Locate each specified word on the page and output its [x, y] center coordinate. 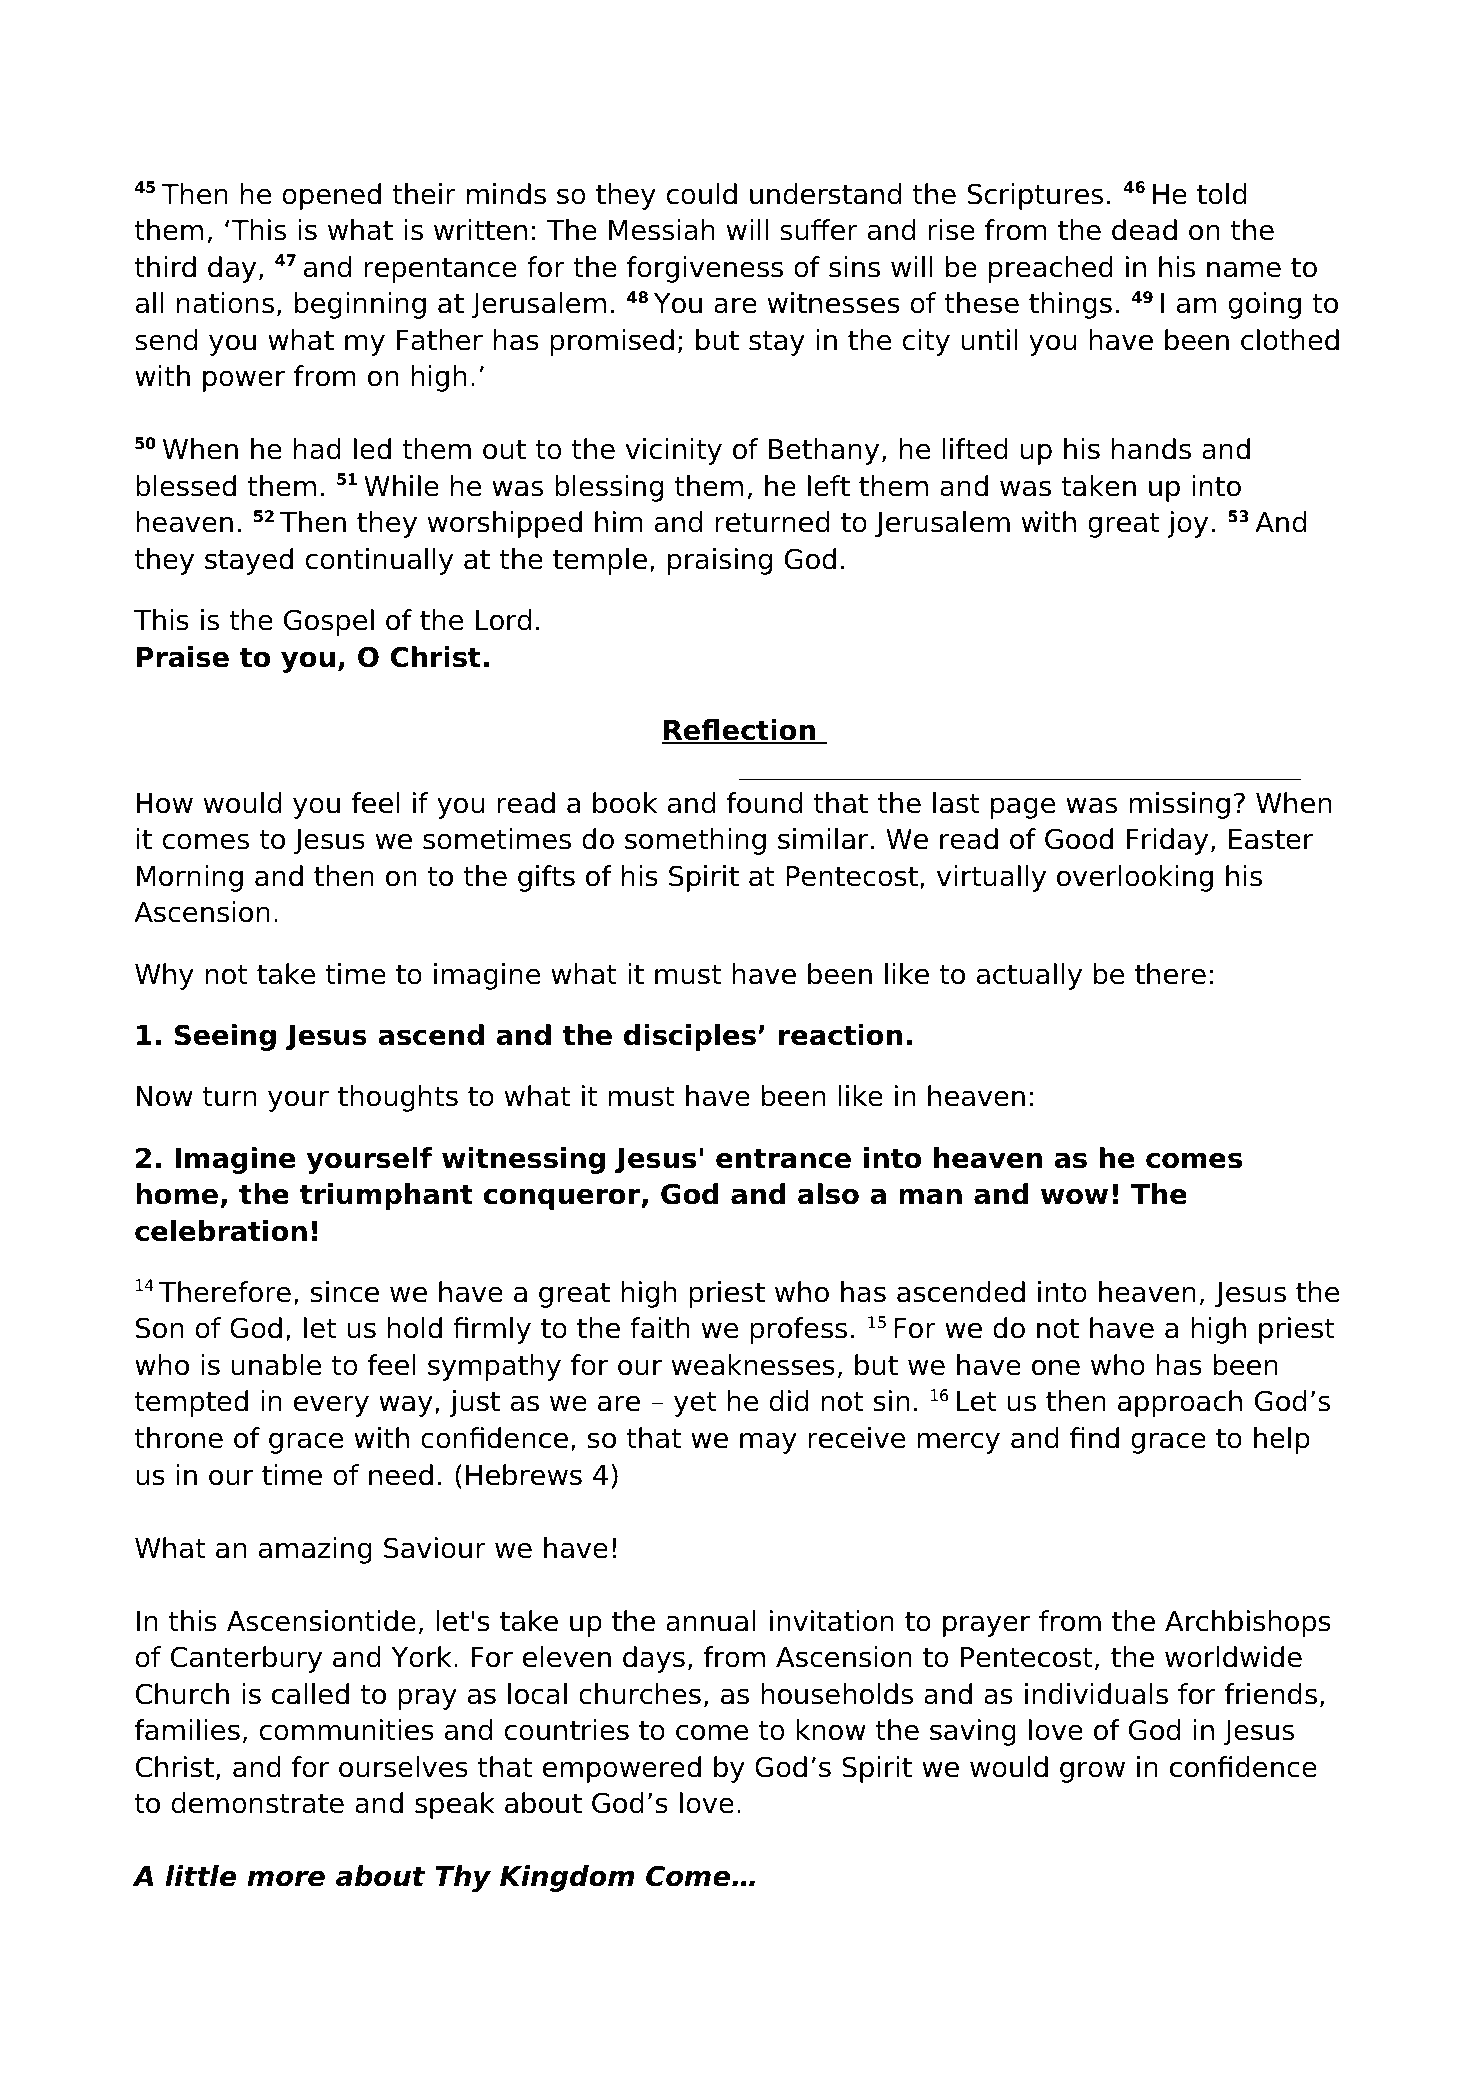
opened [331, 196]
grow [1092, 1772]
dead [1144, 230]
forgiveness [705, 269]
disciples [690, 1037]
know [831, 1730]
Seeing [225, 1037]
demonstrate [257, 1803]
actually [1029, 976]
